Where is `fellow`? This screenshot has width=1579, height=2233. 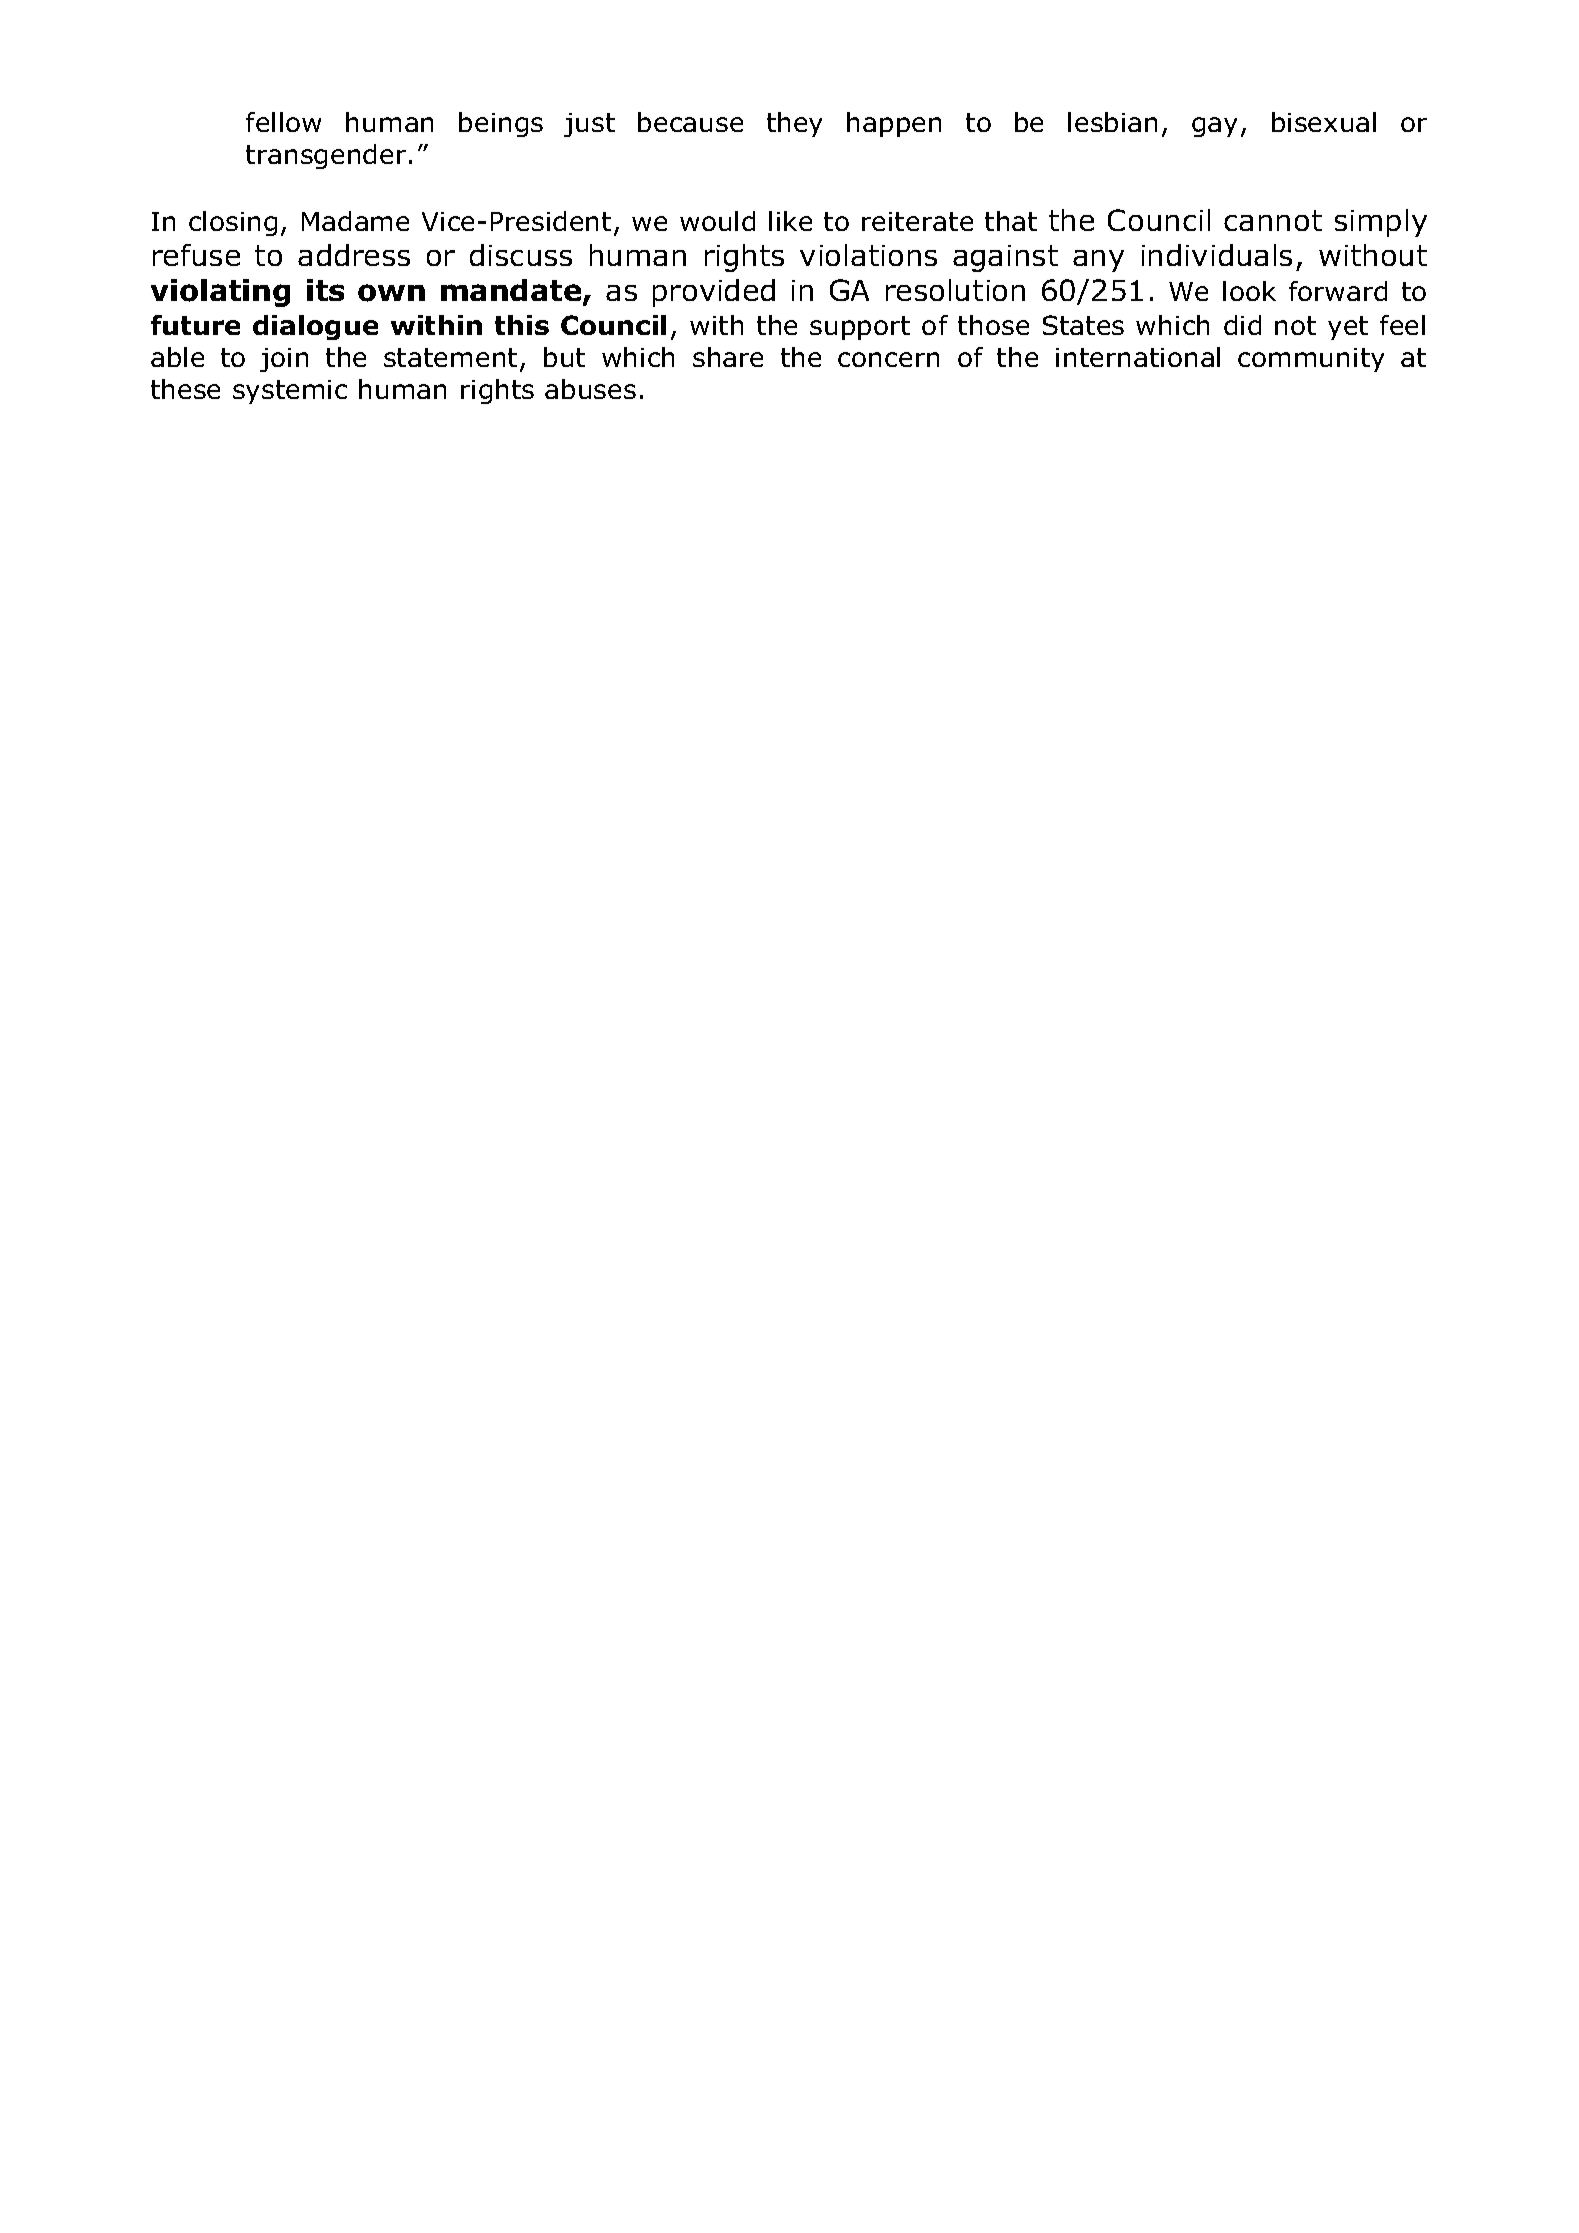 fellow is located at coordinates (283, 122).
